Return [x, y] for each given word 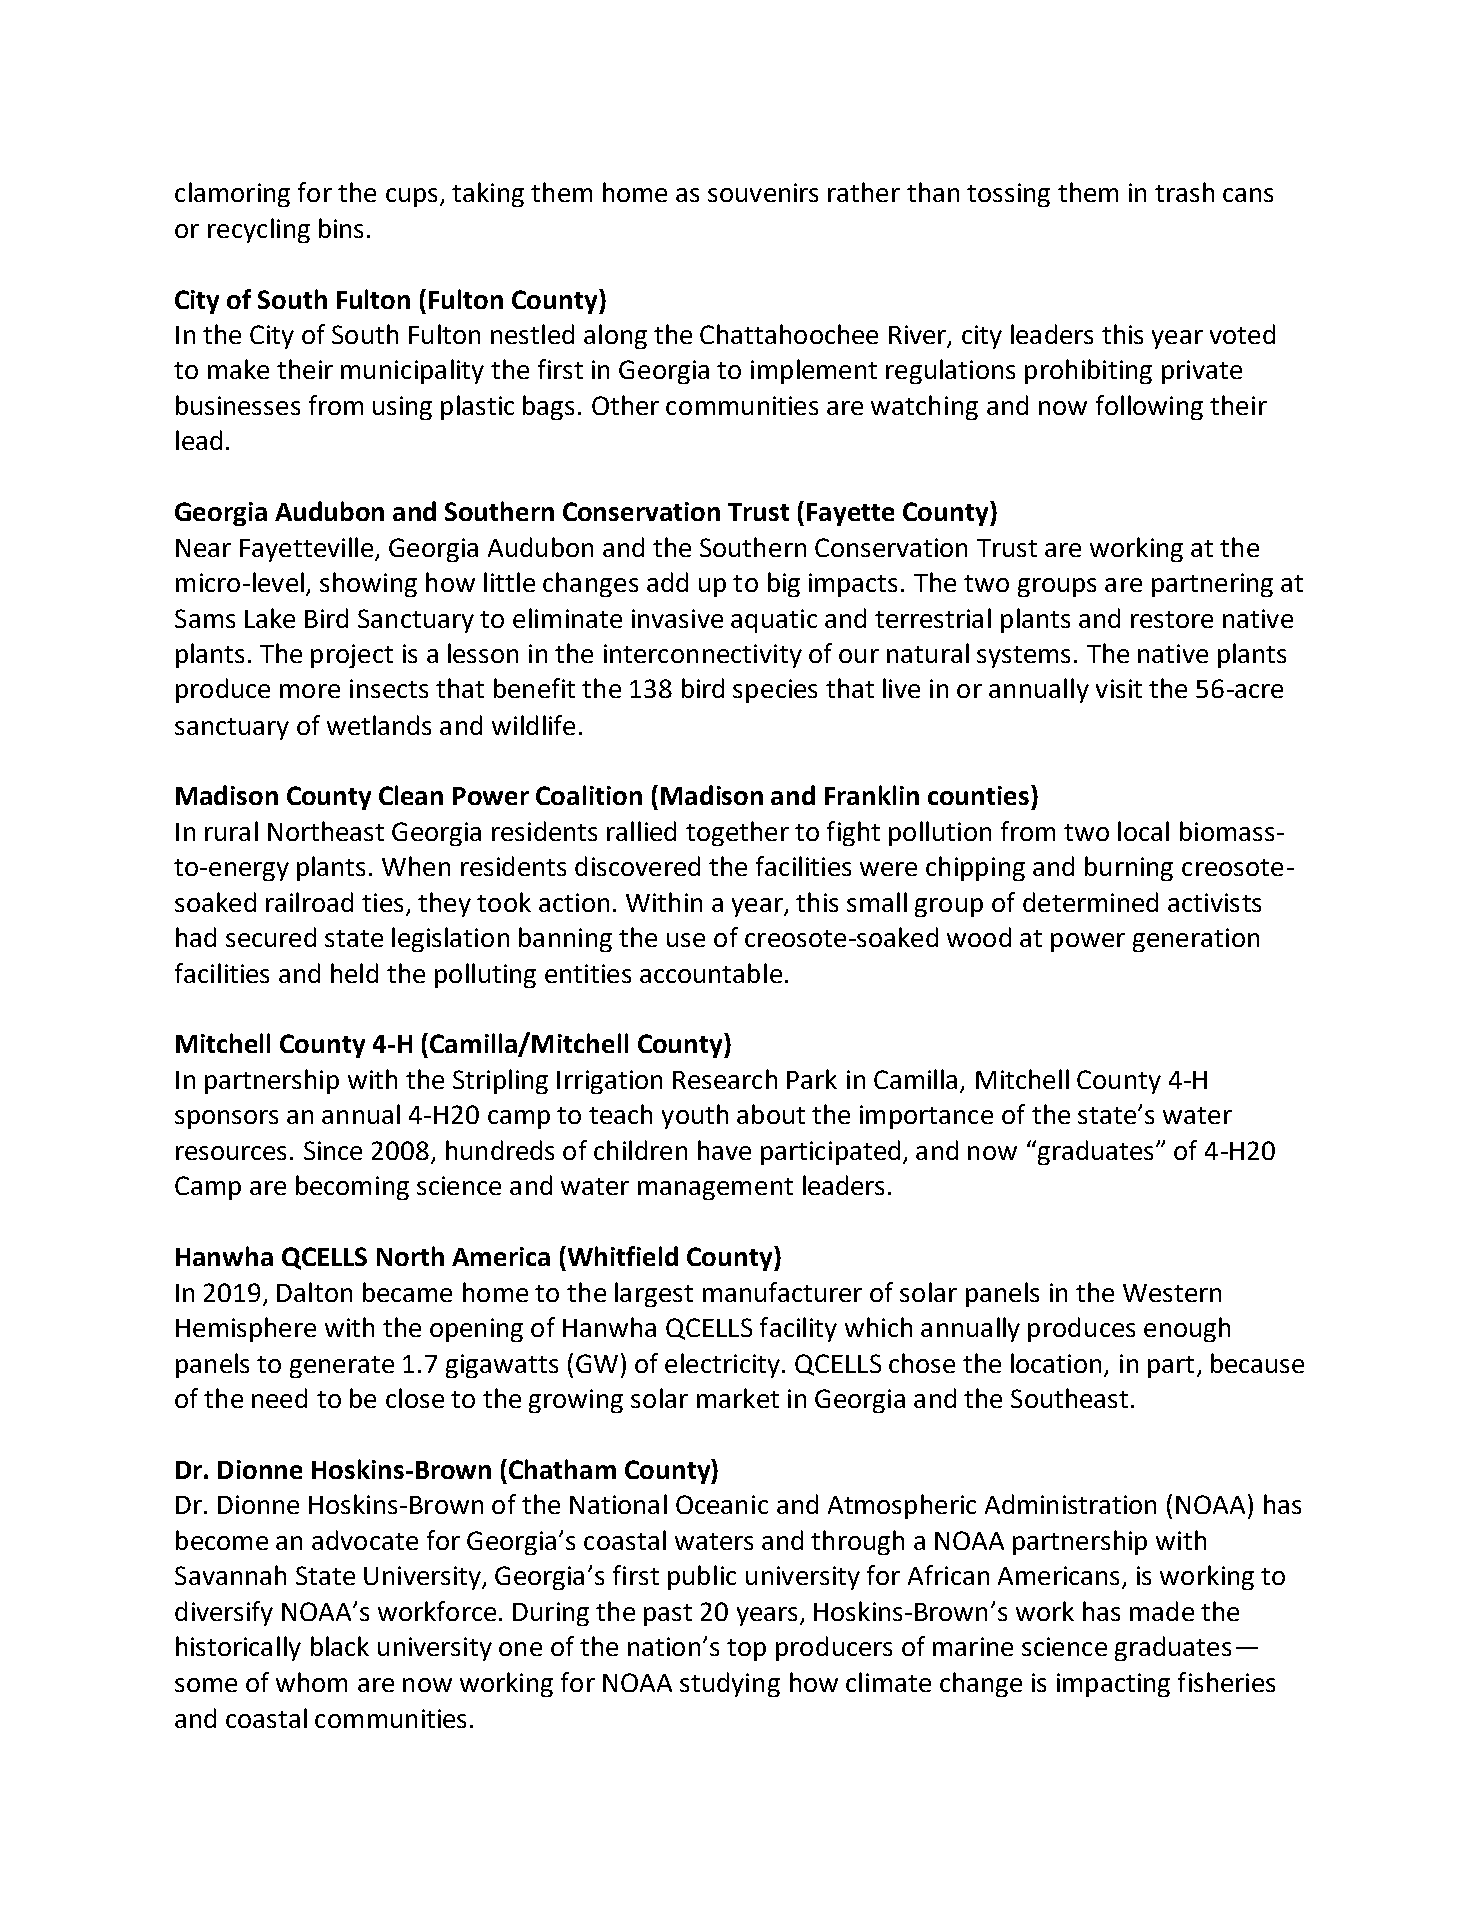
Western [1172, 1293]
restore [1172, 619]
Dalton [314, 1292]
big [784, 584]
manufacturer [782, 1292]
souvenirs [763, 192]
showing [368, 584]
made [1162, 1611]
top [746, 1650]
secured [271, 937]
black [340, 1646]
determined [1090, 902]
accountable [711, 973]
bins [341, 228]
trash [1184, 192]
